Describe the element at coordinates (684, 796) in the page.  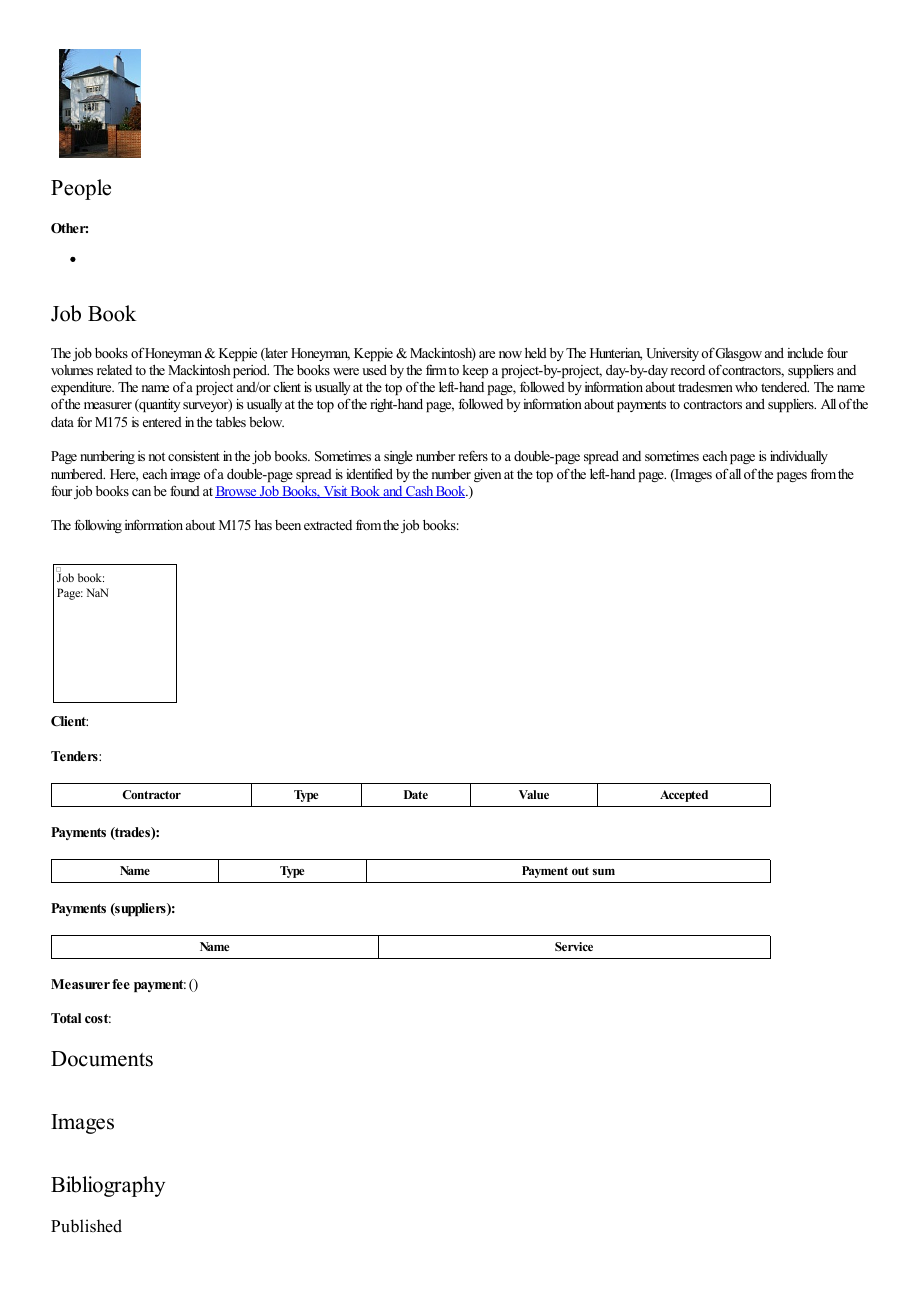
I see `Accepted` at that location.
